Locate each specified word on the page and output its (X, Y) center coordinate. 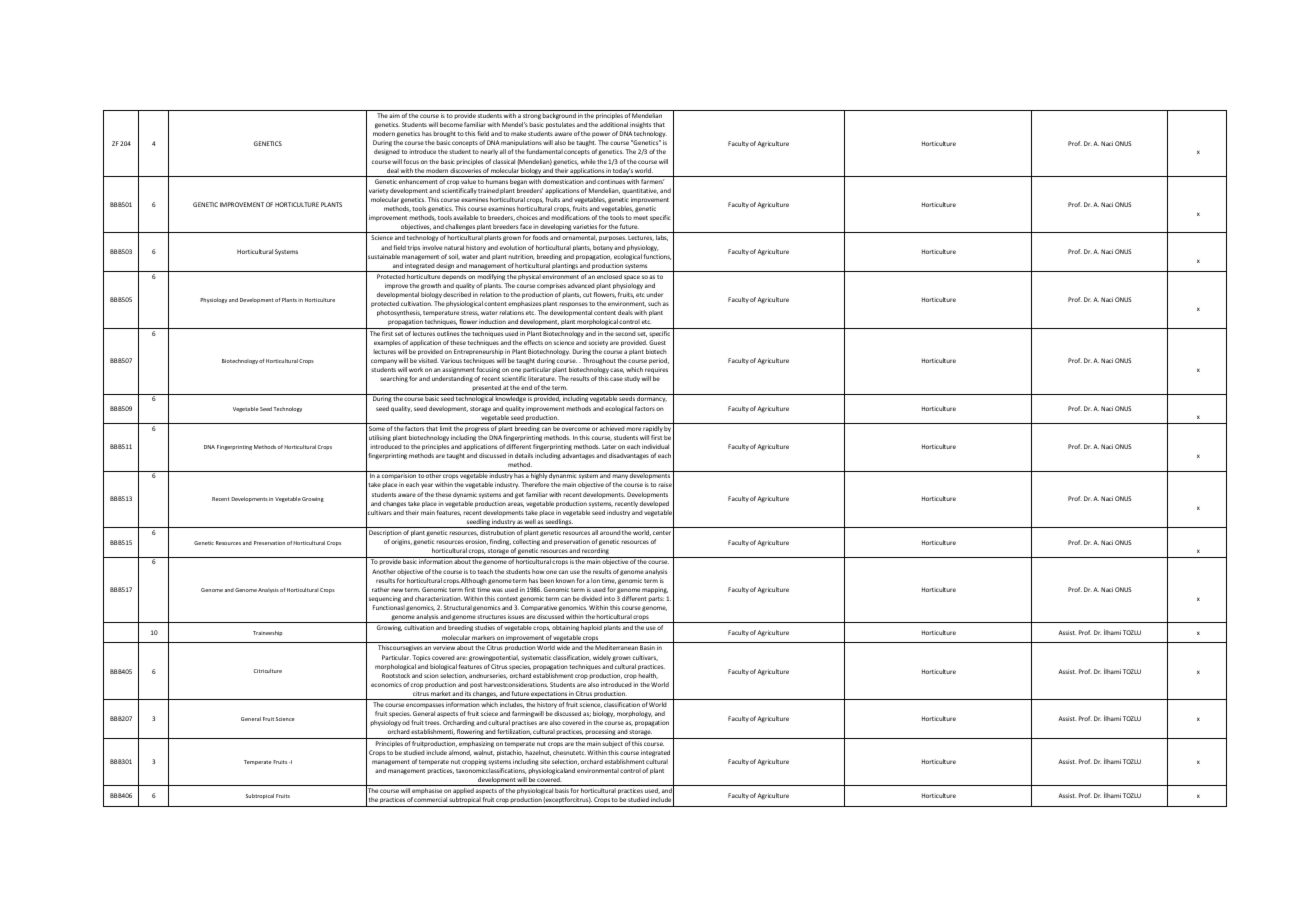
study (632, 379)
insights (640, 125)
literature (542, 378)
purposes (612, 238)
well (530, 521)
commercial (430, 799)
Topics (421, 658)
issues (516, 616)
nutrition (521, 257)
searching (394, 379)
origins (401, 542)
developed (654, 504)
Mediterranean (616, 647)
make (518, 133)
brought (444, 134)
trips (414, 248)
